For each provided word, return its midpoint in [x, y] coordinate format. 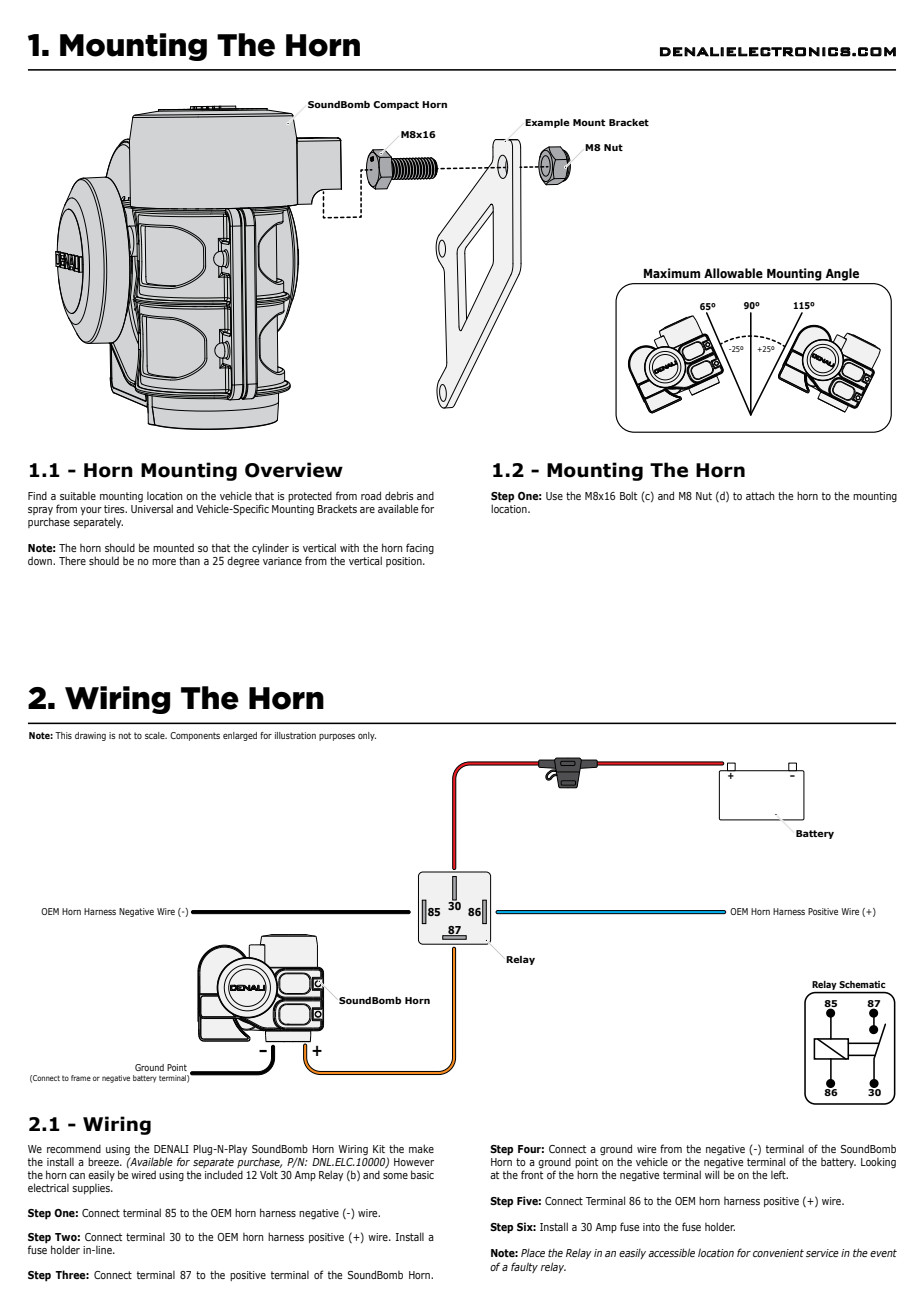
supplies [92, 1189]
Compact [396, 105]
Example [547, 123]
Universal [152, 508]
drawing [90, 736]
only [367, 736]
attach [760, 495]
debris [399, 495]
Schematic [862, 984]
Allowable [733, 273]
